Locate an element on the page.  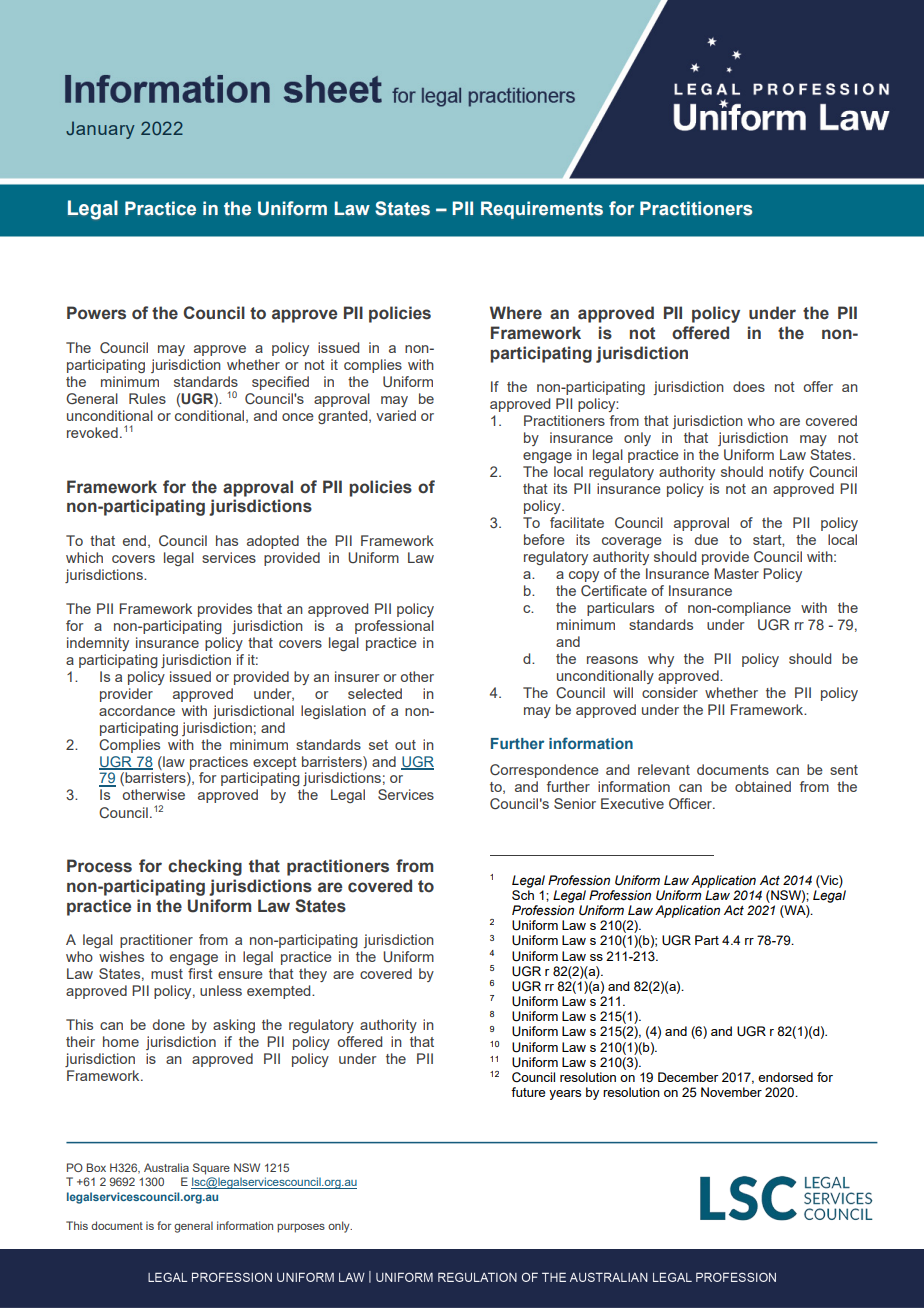
Requirements is located at coordinates (542, 210).
